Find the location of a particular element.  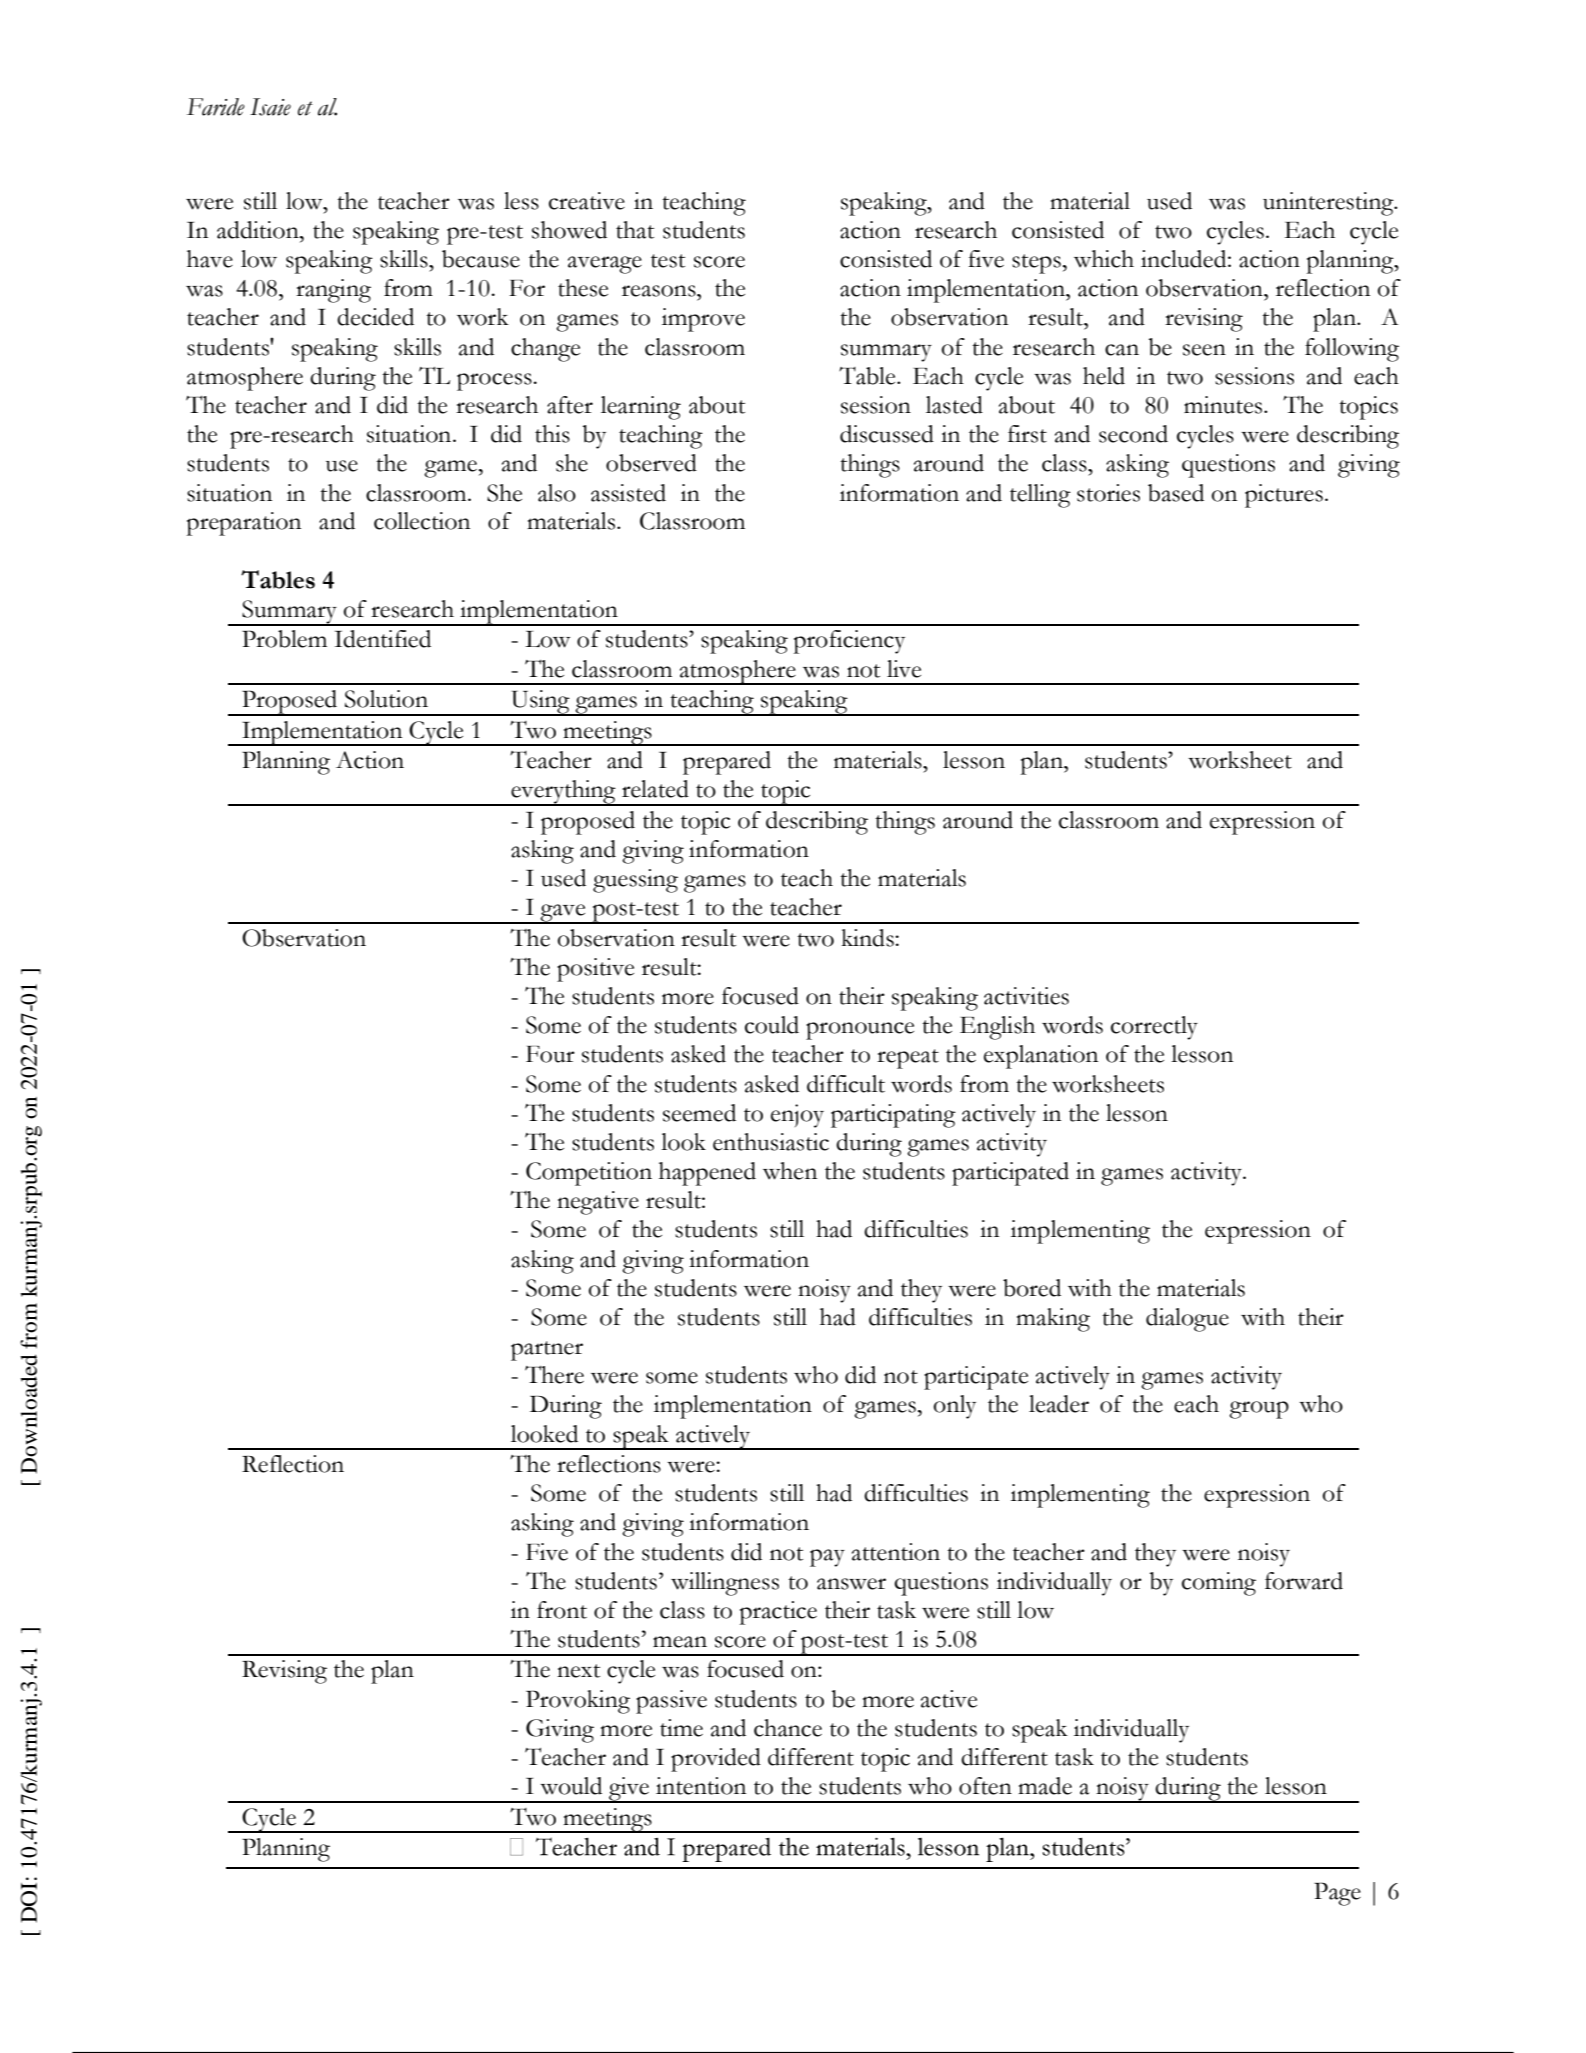

based is located at coordinates (1176, 493).
